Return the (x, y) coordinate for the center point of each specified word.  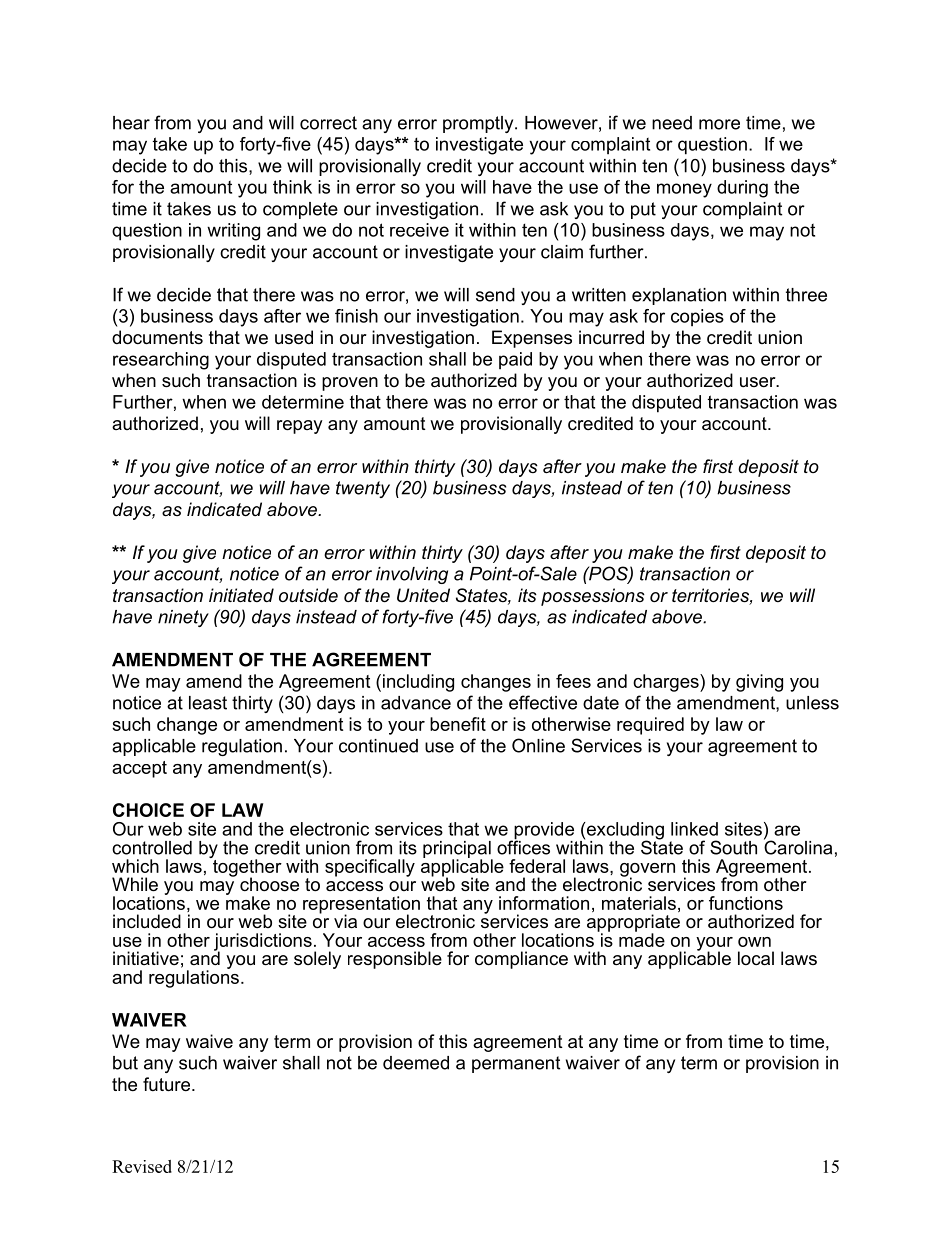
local (756, 958)
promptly (479, 124)
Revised (142, 1166)
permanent (516, 1064)
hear (131, 123)
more (719, 124)
